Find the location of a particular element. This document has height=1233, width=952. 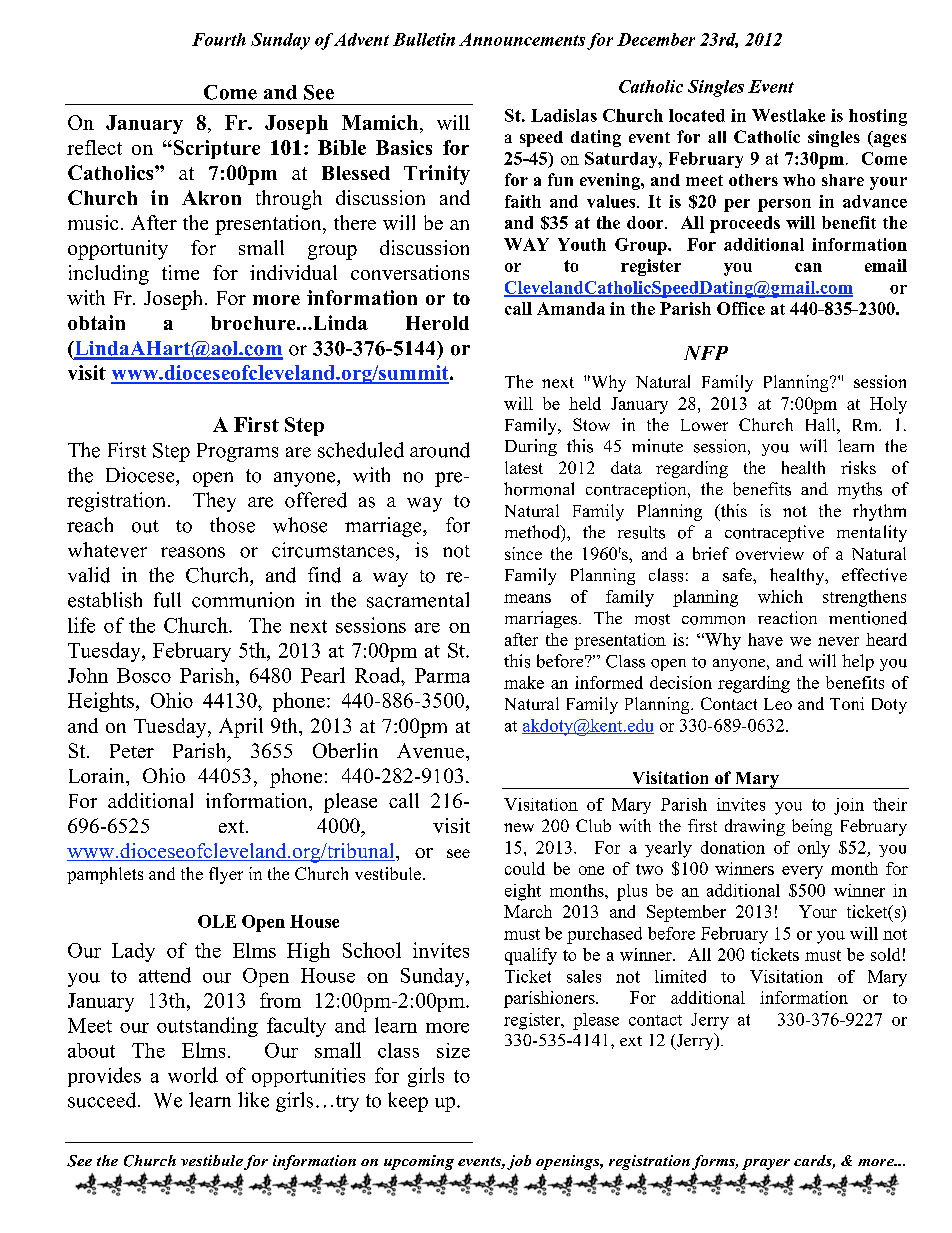

Westlake is located at coordinates (788, 115).
